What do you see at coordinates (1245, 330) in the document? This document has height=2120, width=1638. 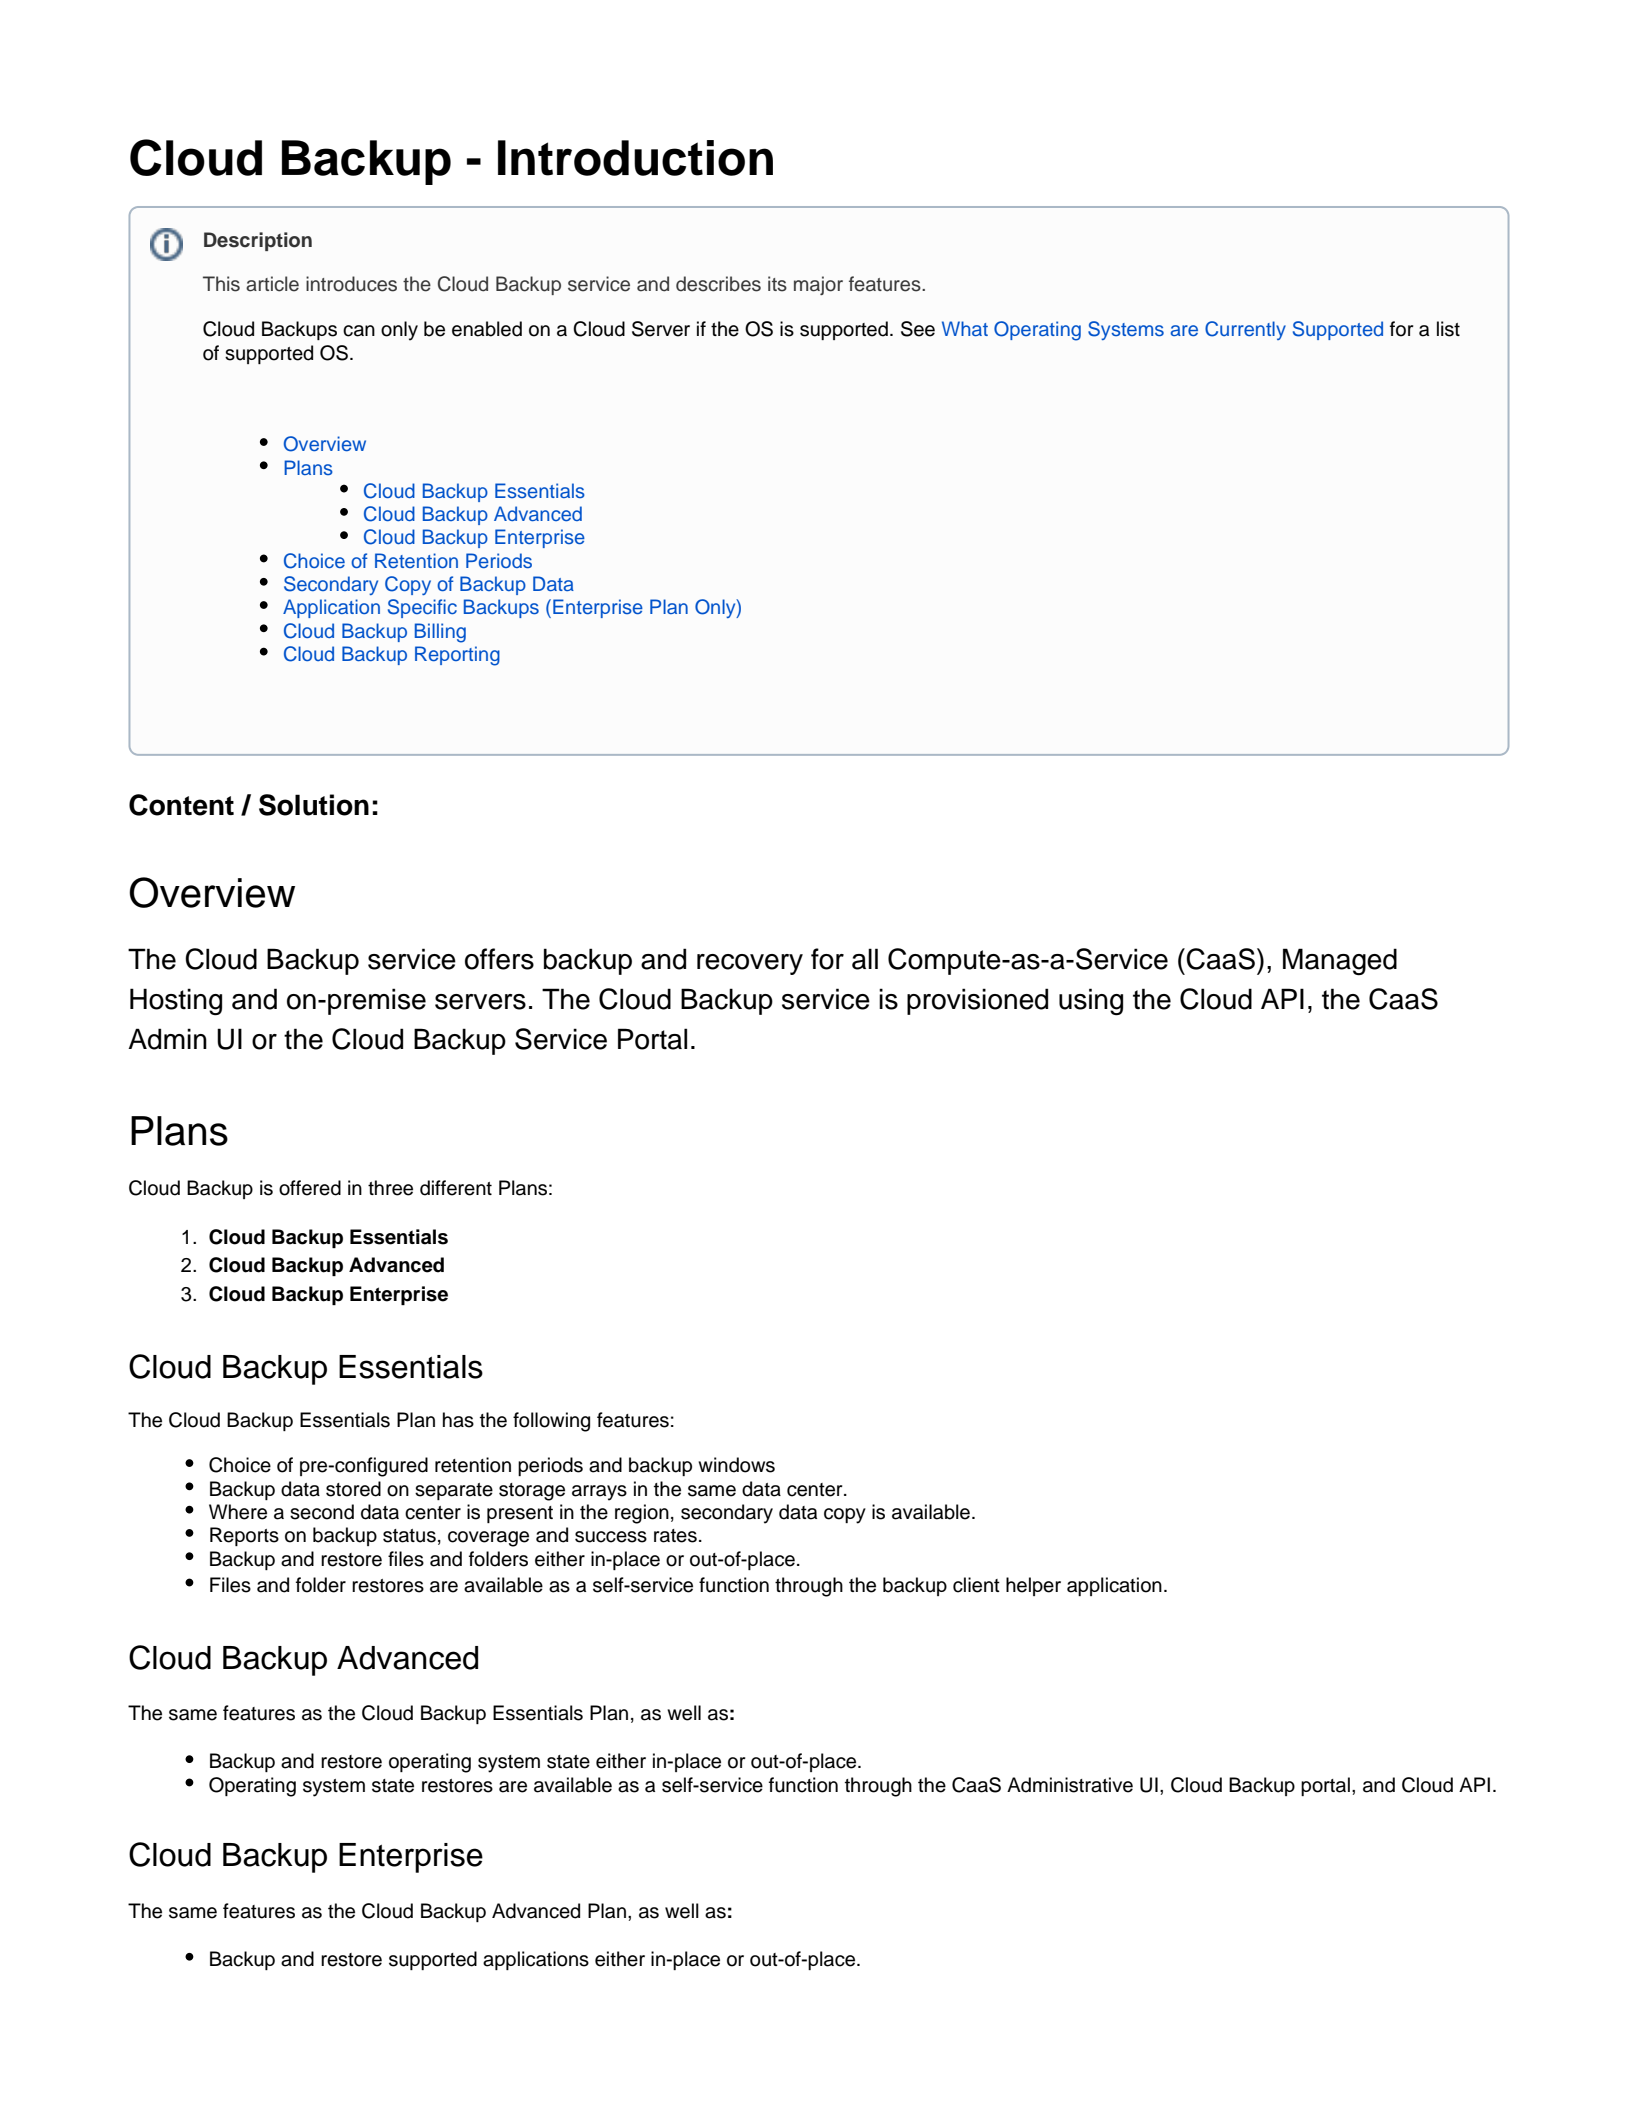 I see `Currently` at bounding box center [1245, 330].
